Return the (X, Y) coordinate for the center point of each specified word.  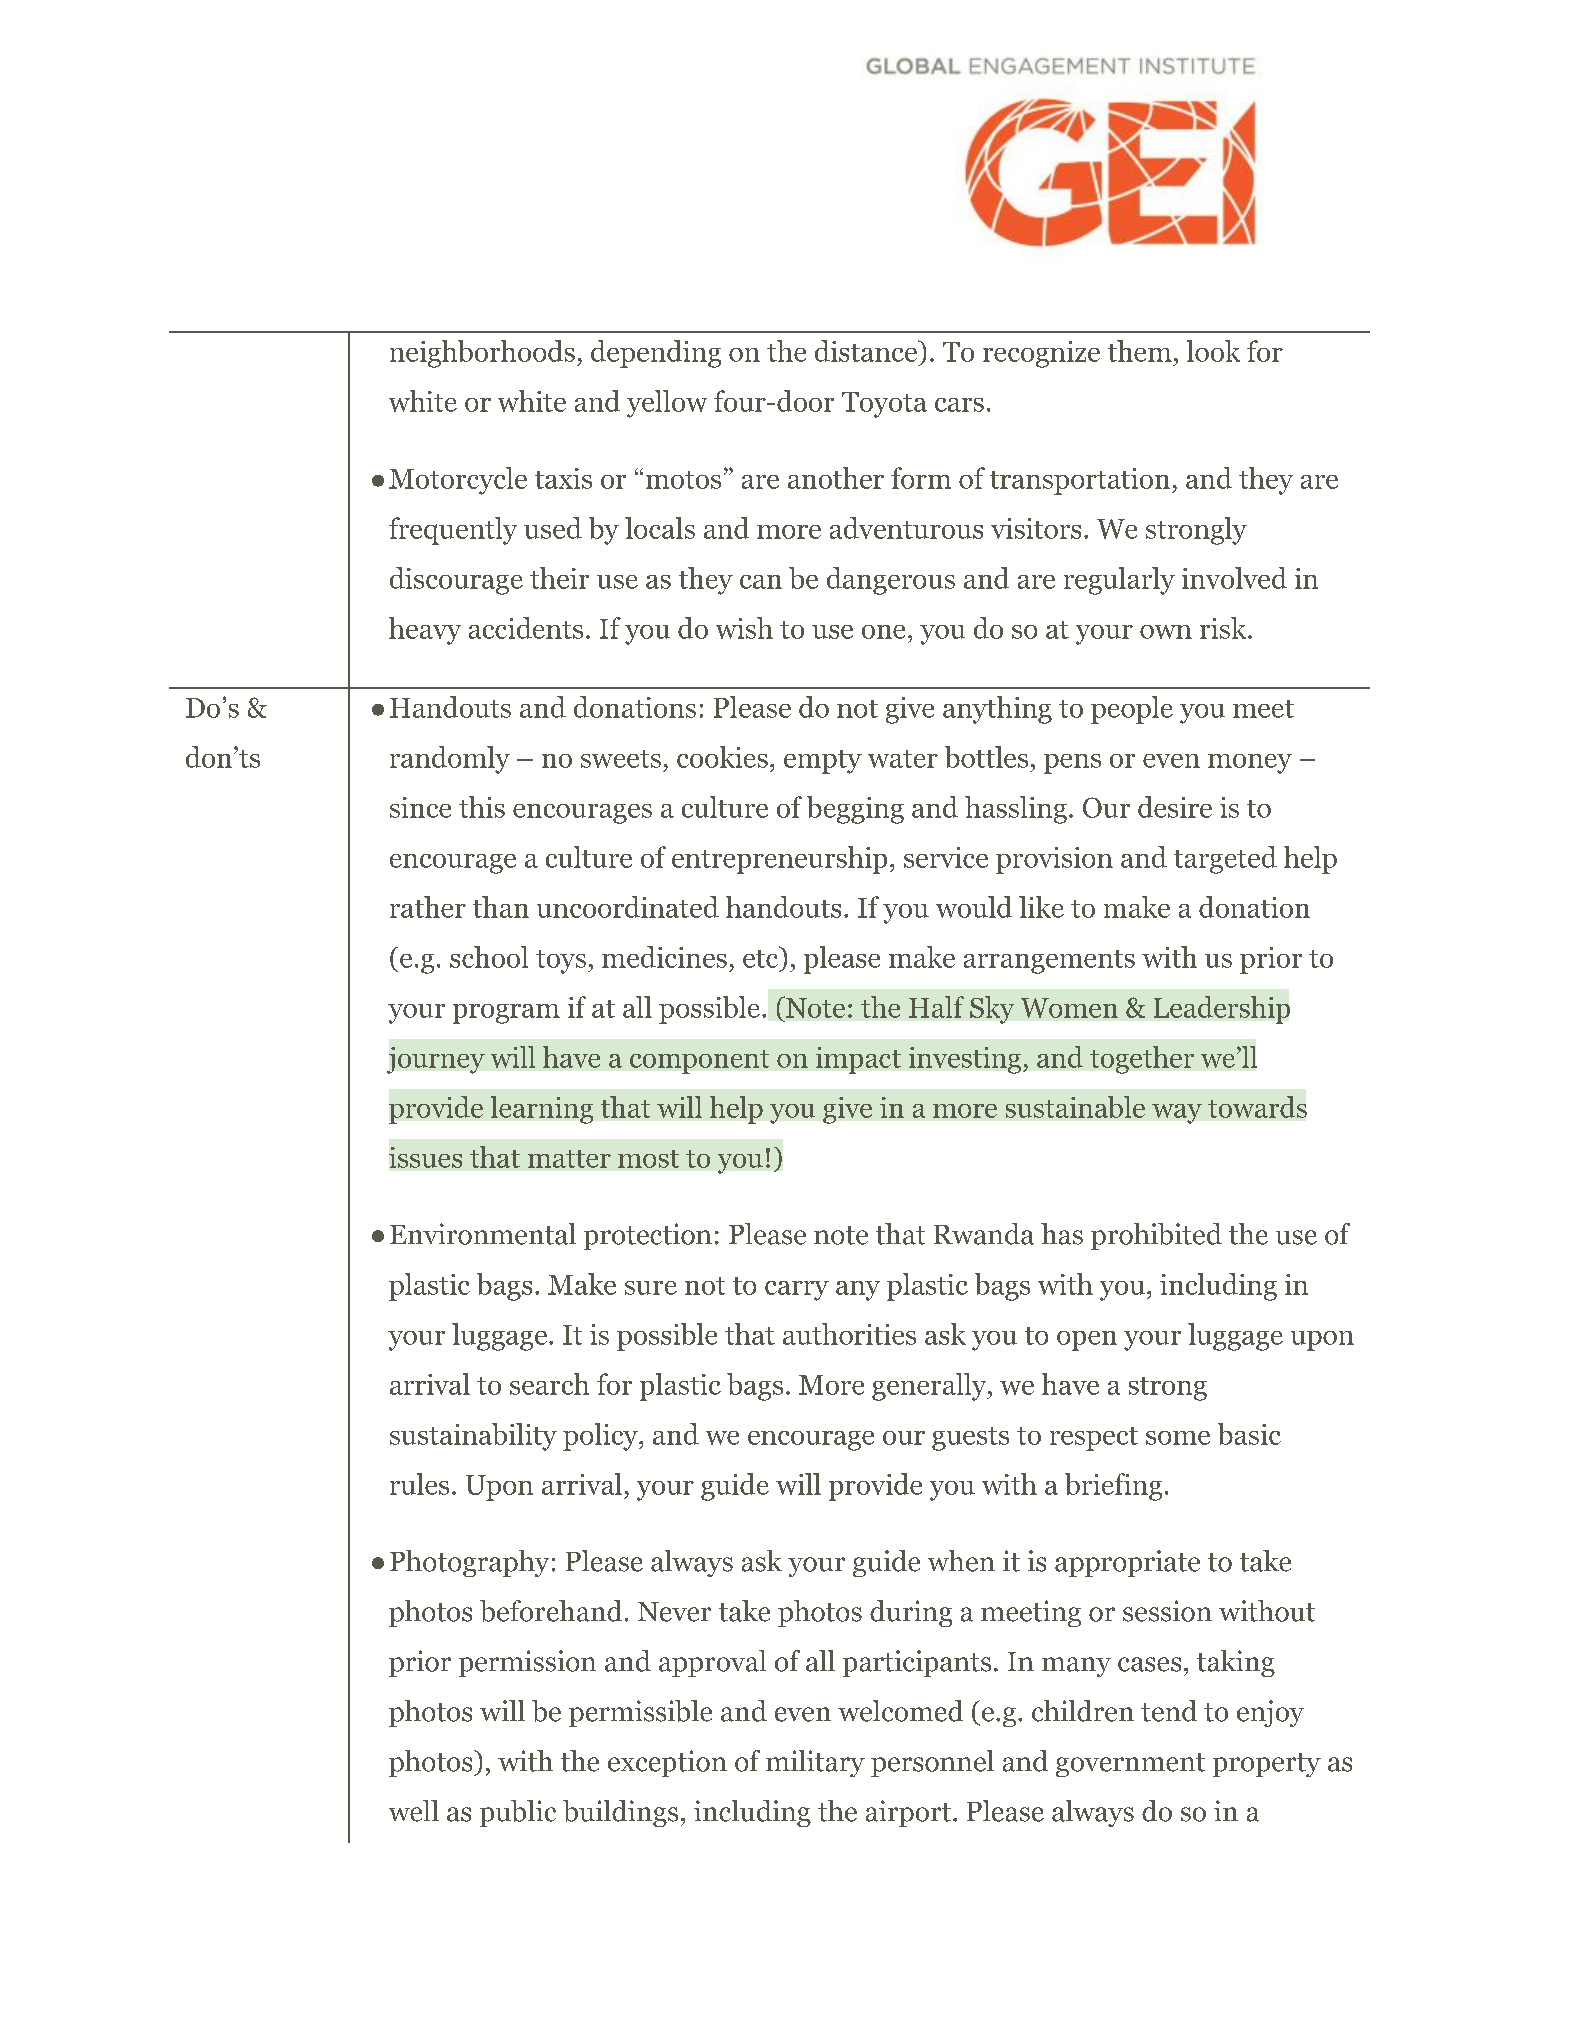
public (518, 1813)
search (549, 1384)
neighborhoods (482, 354)
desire (1175, 807)
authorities (849, 1334)
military (815, 1763)
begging (855, 810)
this (482, 807)
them (1140, 351)
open (1087, 1341)
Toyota (884, 405)
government (1130, 1765)
